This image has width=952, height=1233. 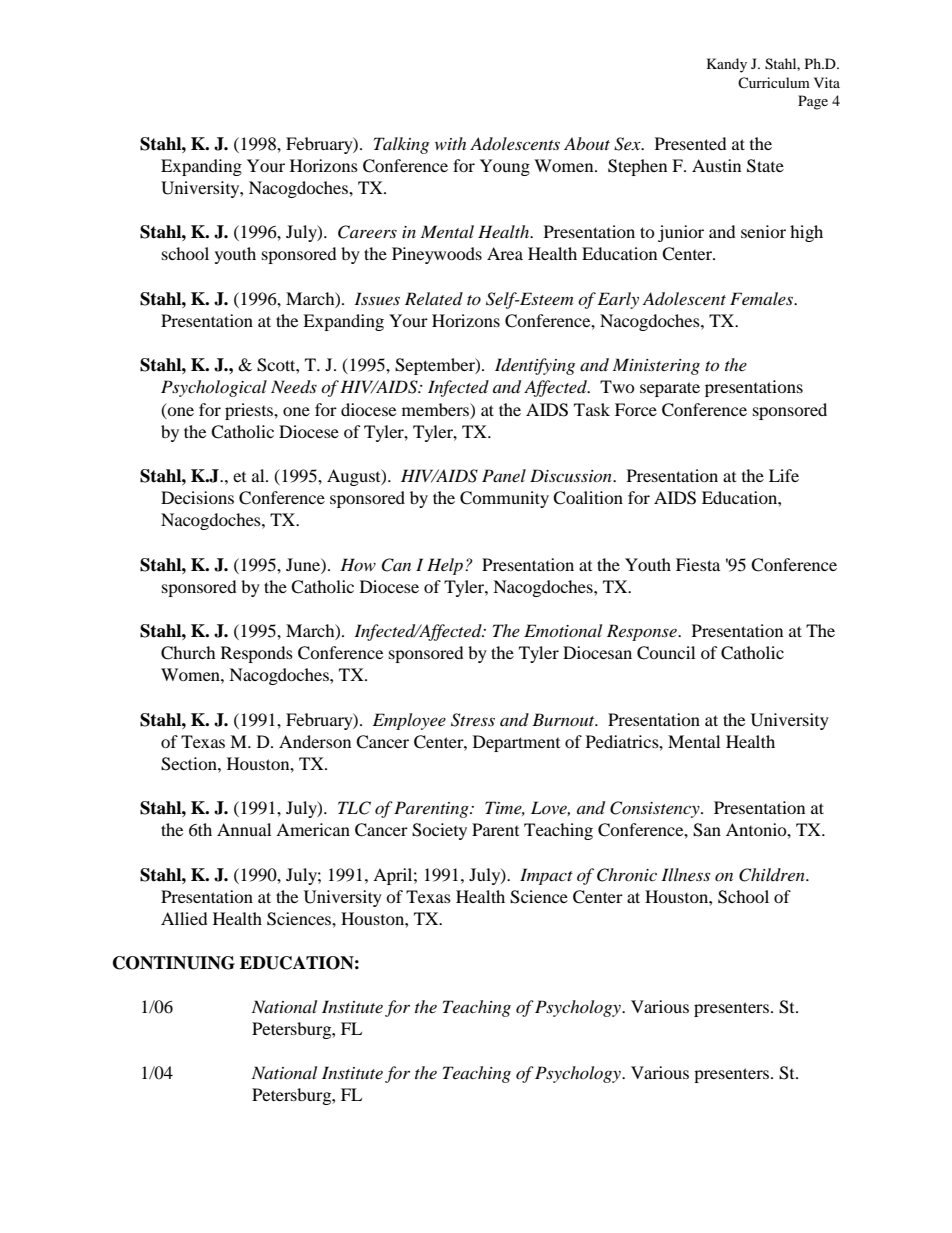 I want to click on Emotional, so click(x=563, y=630).
